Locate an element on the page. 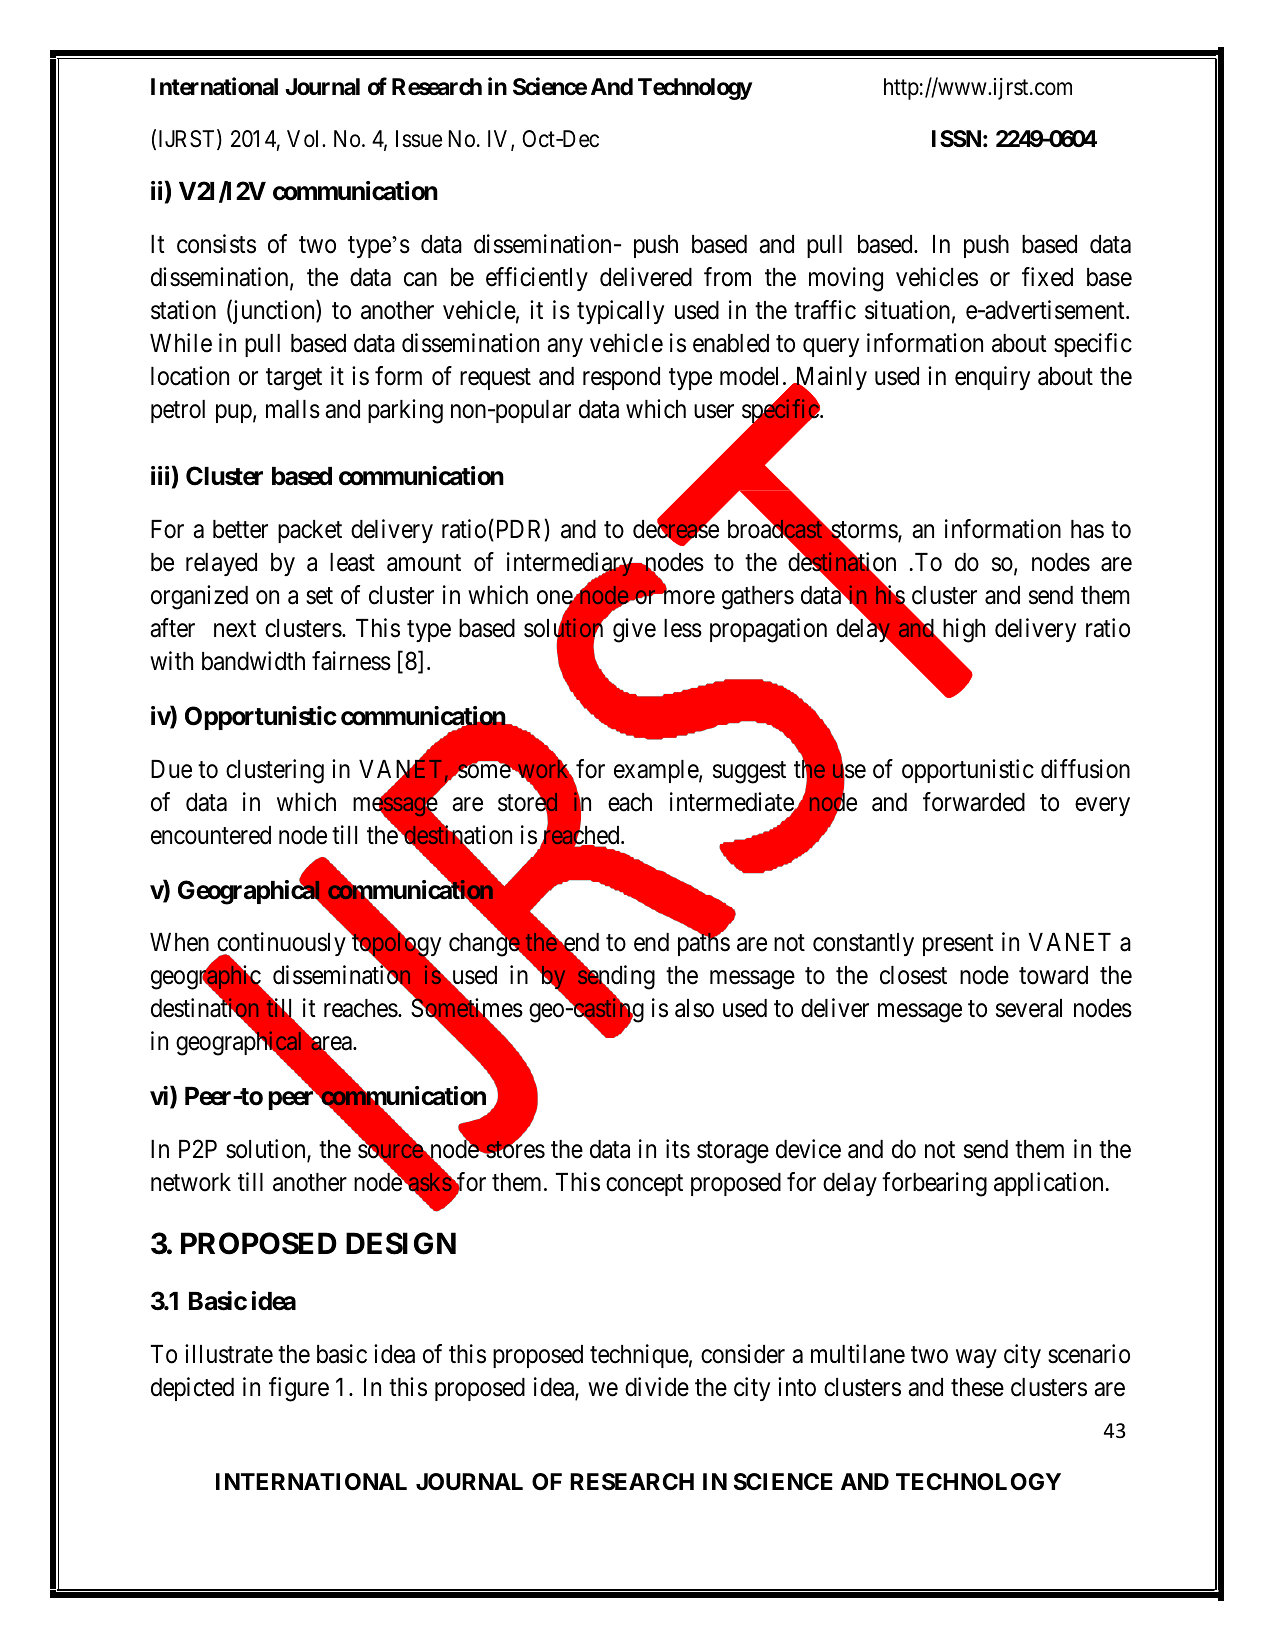 The width and height of the document is (1274, 1648). also is located at coordinates (694, 1008).
